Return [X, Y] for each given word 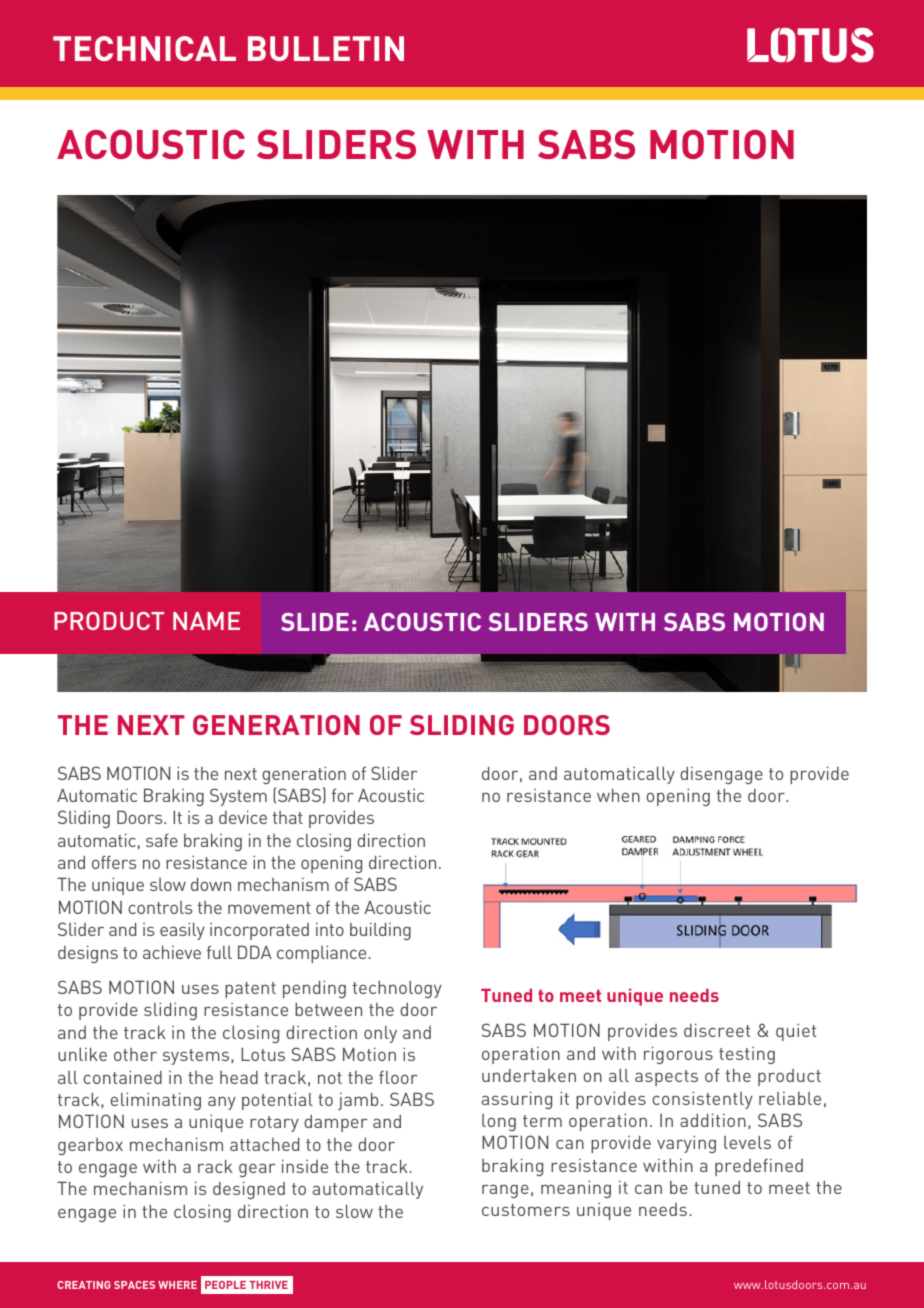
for [343, 795]
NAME [206, 621]
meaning [576, 1189]
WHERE [177, 1285]
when [618, 795]
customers [526, 1210]
